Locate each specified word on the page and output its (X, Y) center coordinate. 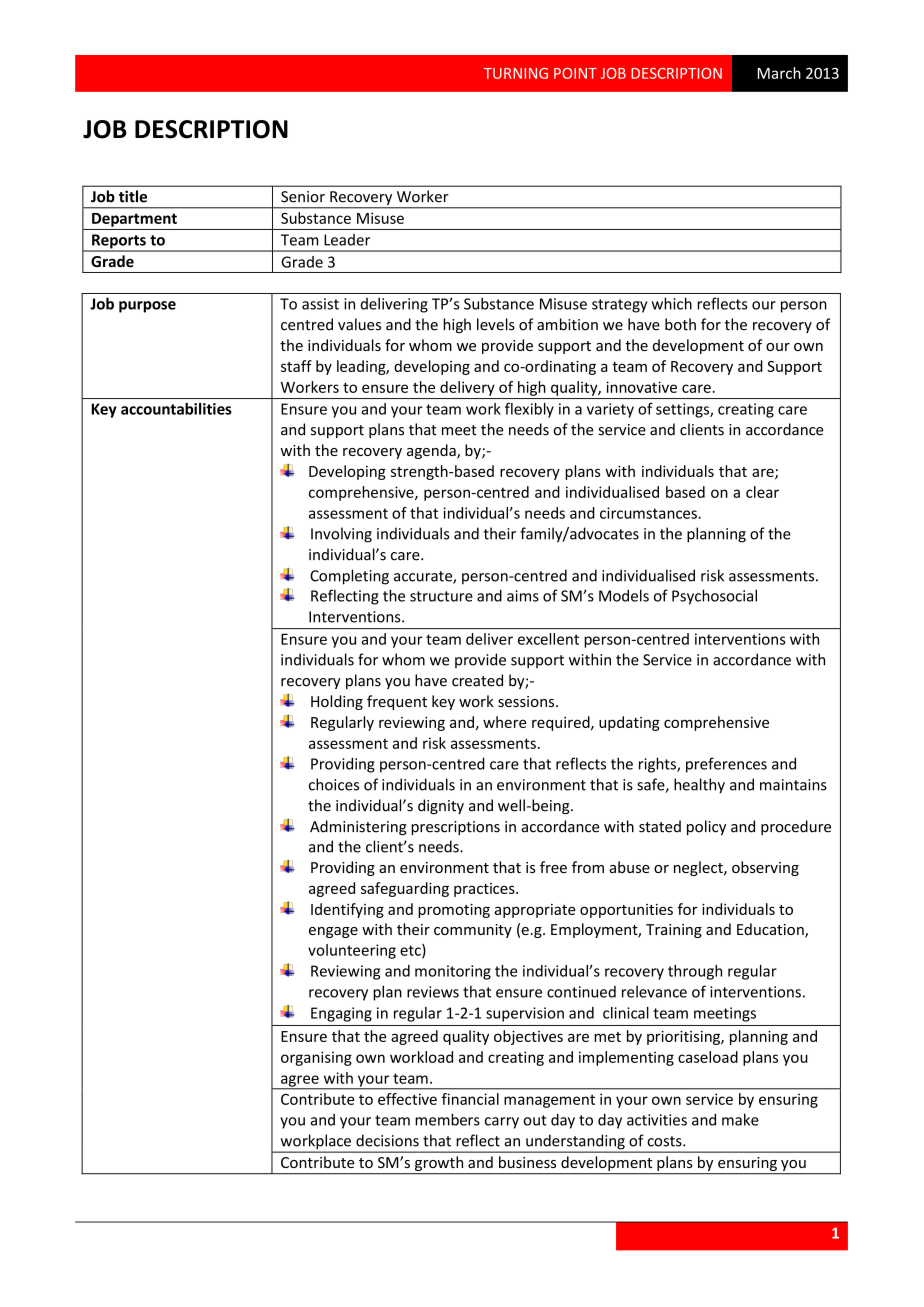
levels (496, 324)
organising (316, 1058)
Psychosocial (714, 597)
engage (333, 932)
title (133, 196)
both (680, 324)
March (779, 73)
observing (765, 868)
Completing (349, 577)
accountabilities (176, 409)
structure (441, 596)
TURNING (516, 73)
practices (485, 890)
